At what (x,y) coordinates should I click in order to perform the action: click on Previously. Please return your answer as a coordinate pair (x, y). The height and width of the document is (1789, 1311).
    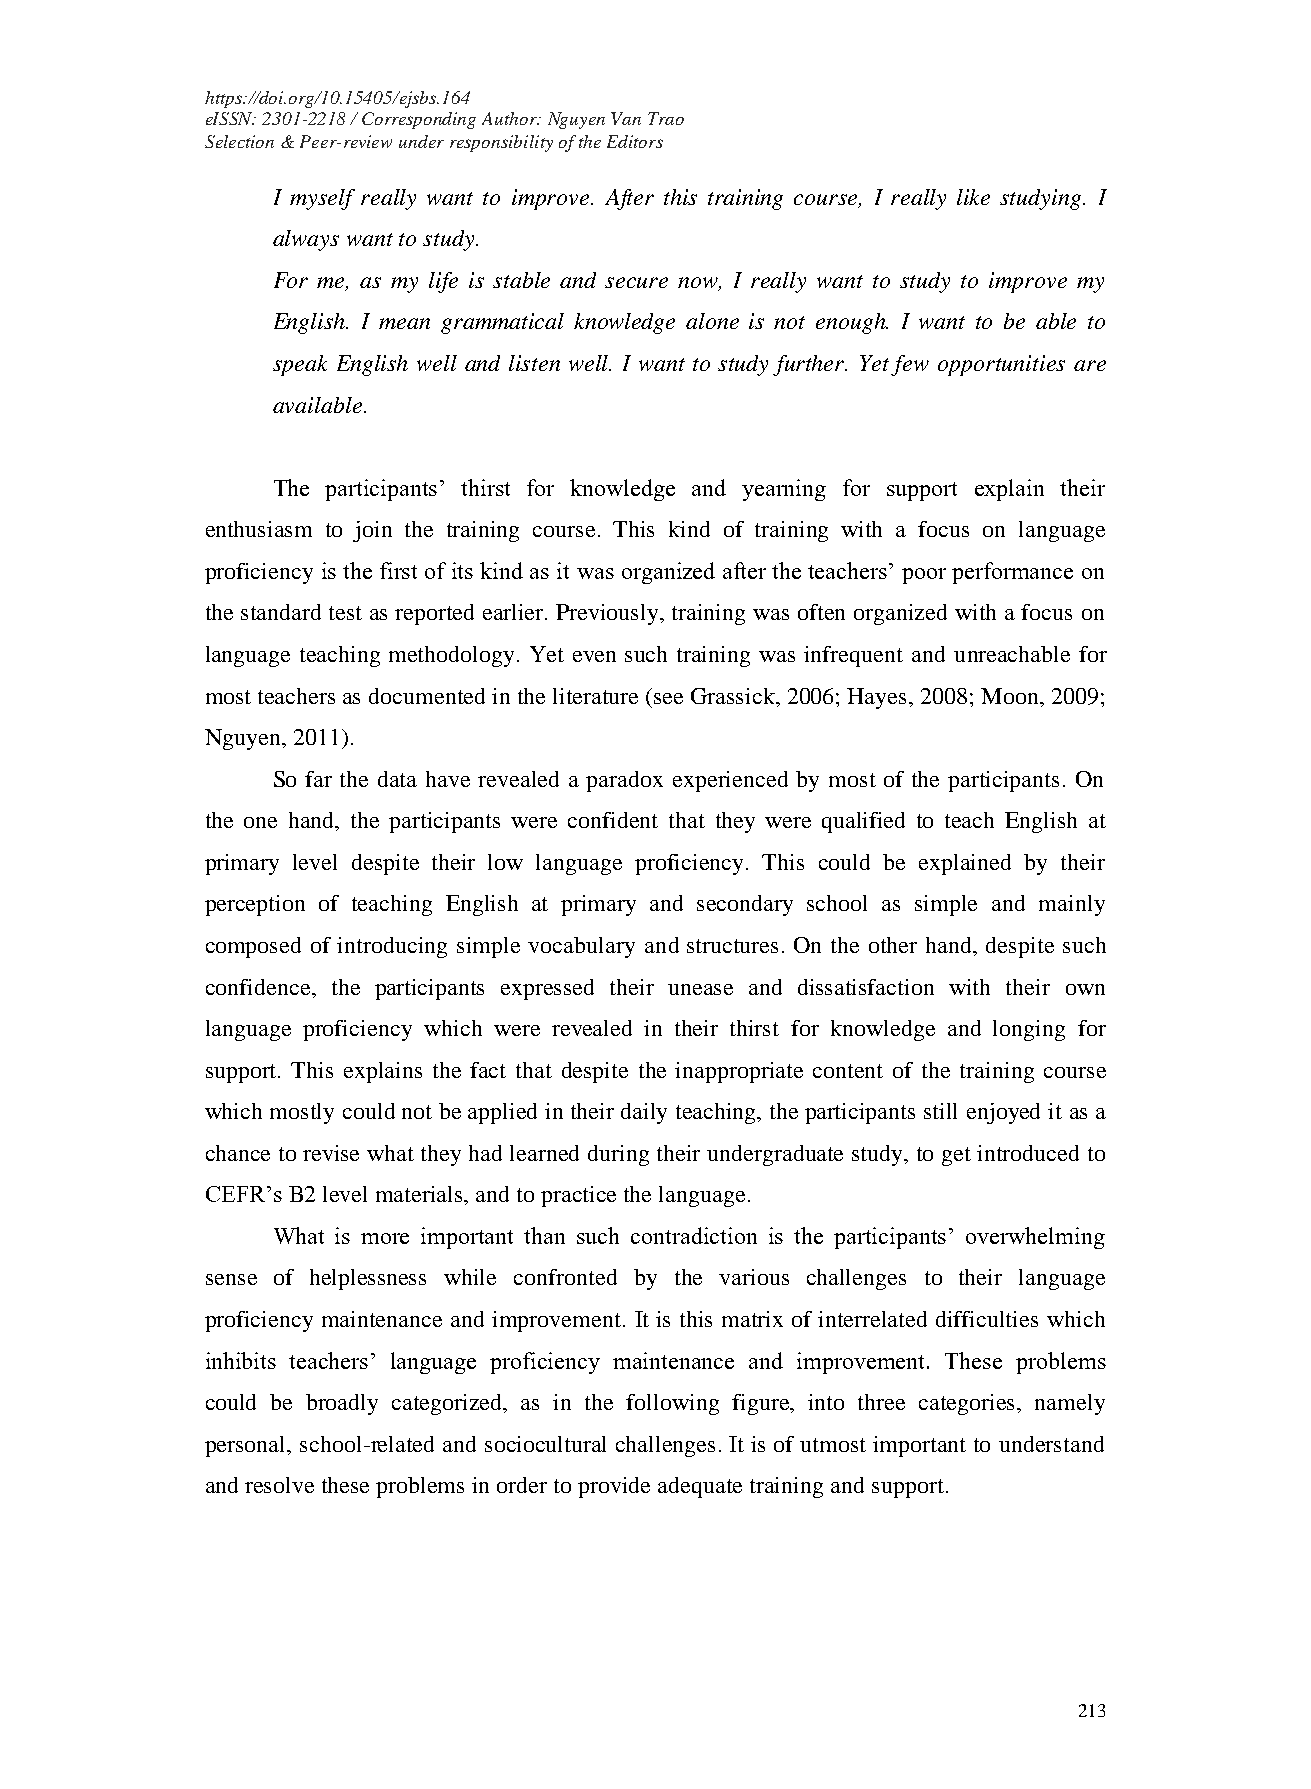
    Looking at the image, I should click on (609, 614).
